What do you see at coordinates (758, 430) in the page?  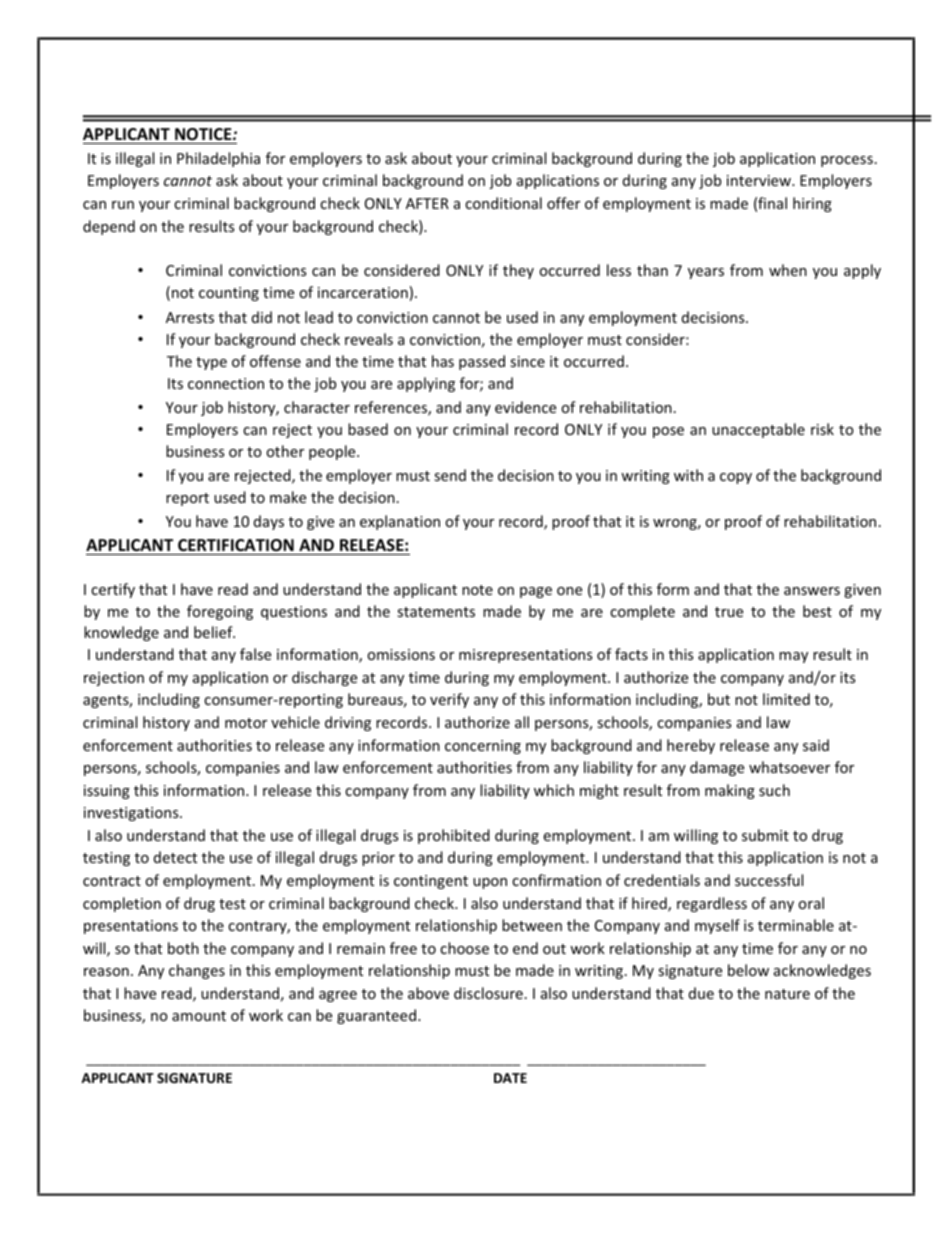 I see `unacceptable` at bounding box center [758, 430].
